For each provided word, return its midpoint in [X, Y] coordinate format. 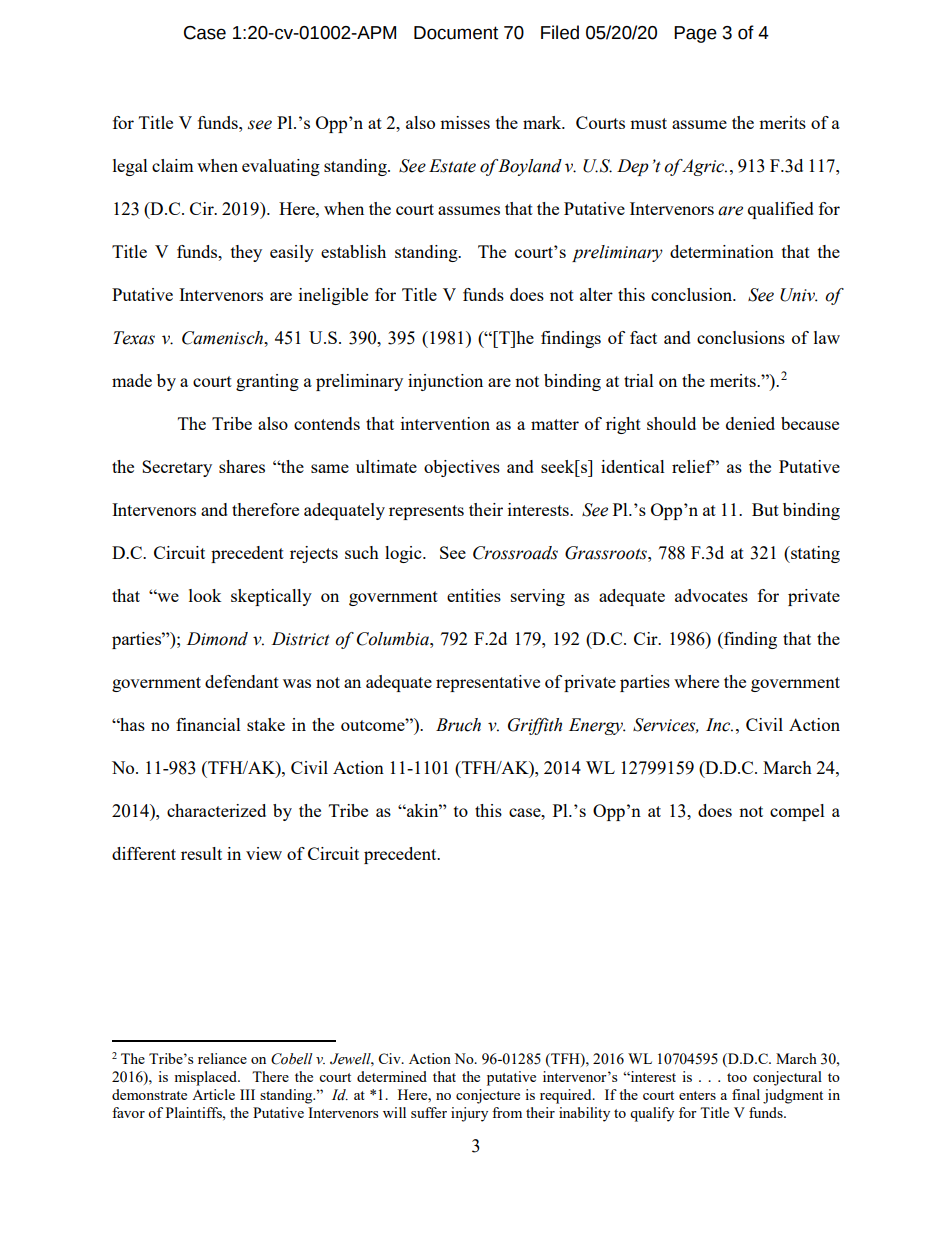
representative [488, 683]
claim [173, 165]
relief [693, 466]
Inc [719, 725]
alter [596, 294]
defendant [242, 681]
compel [797, 812]
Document [456, 33]
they [246, 253]
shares [242, 466]
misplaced [206, 1078]
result [201, 853]
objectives [462, 468]
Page [695, 34]
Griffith [535, 726]
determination [722, 251]
